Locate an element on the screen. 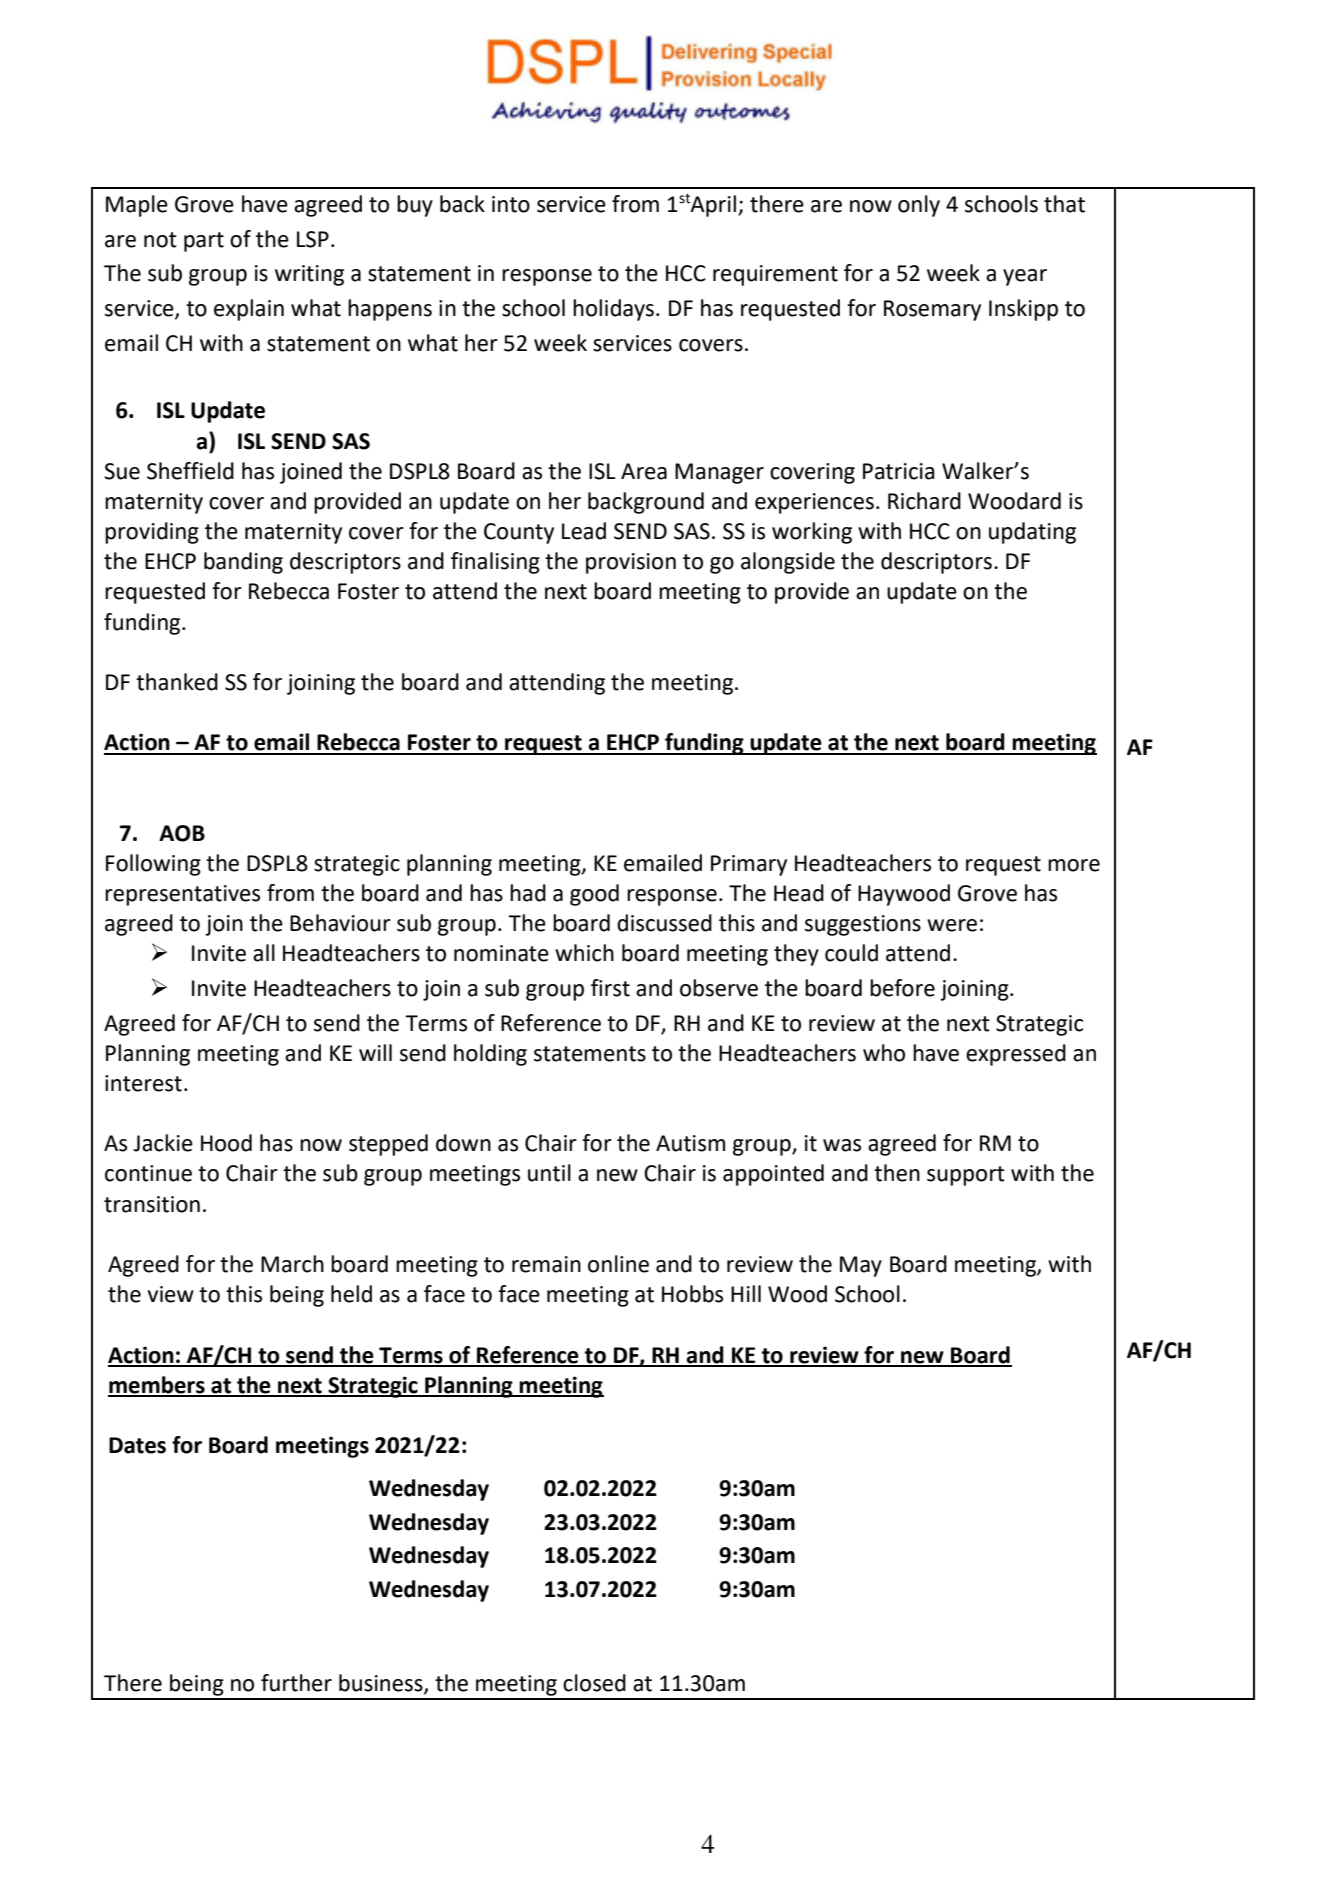  updating is located at coordinates (1032, 533).
